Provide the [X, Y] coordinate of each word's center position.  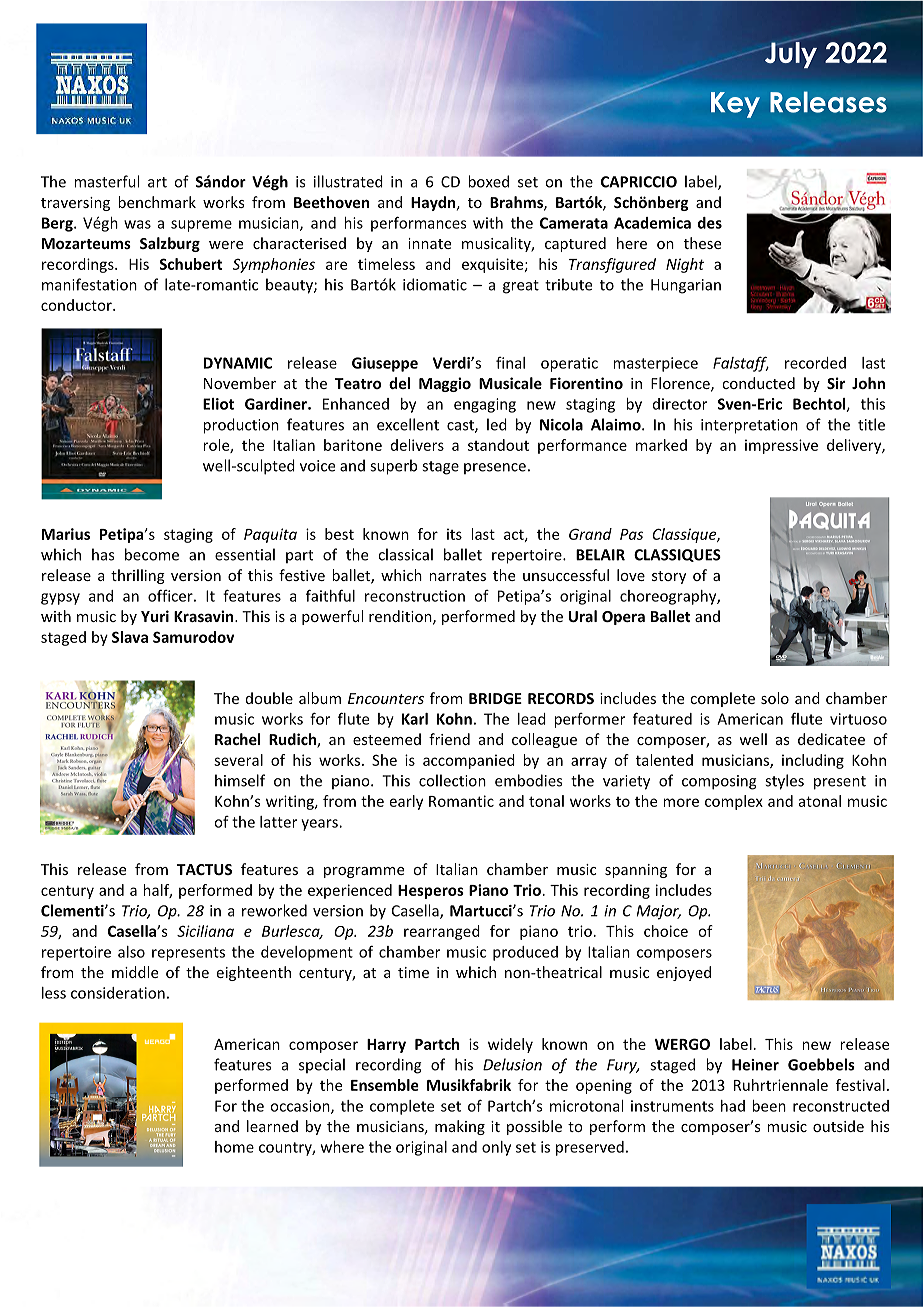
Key [735, 105]
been [769, 1106]
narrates [457, 576]
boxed [488, 181]
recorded [815, 363]
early [406, 802]
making [460, 1127]
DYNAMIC [238, 363]
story [669, 577]
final [510, 363]
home [234, 1147]
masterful [106, 181]
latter [278, 822]
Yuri [155, 616]
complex [734, 802]
